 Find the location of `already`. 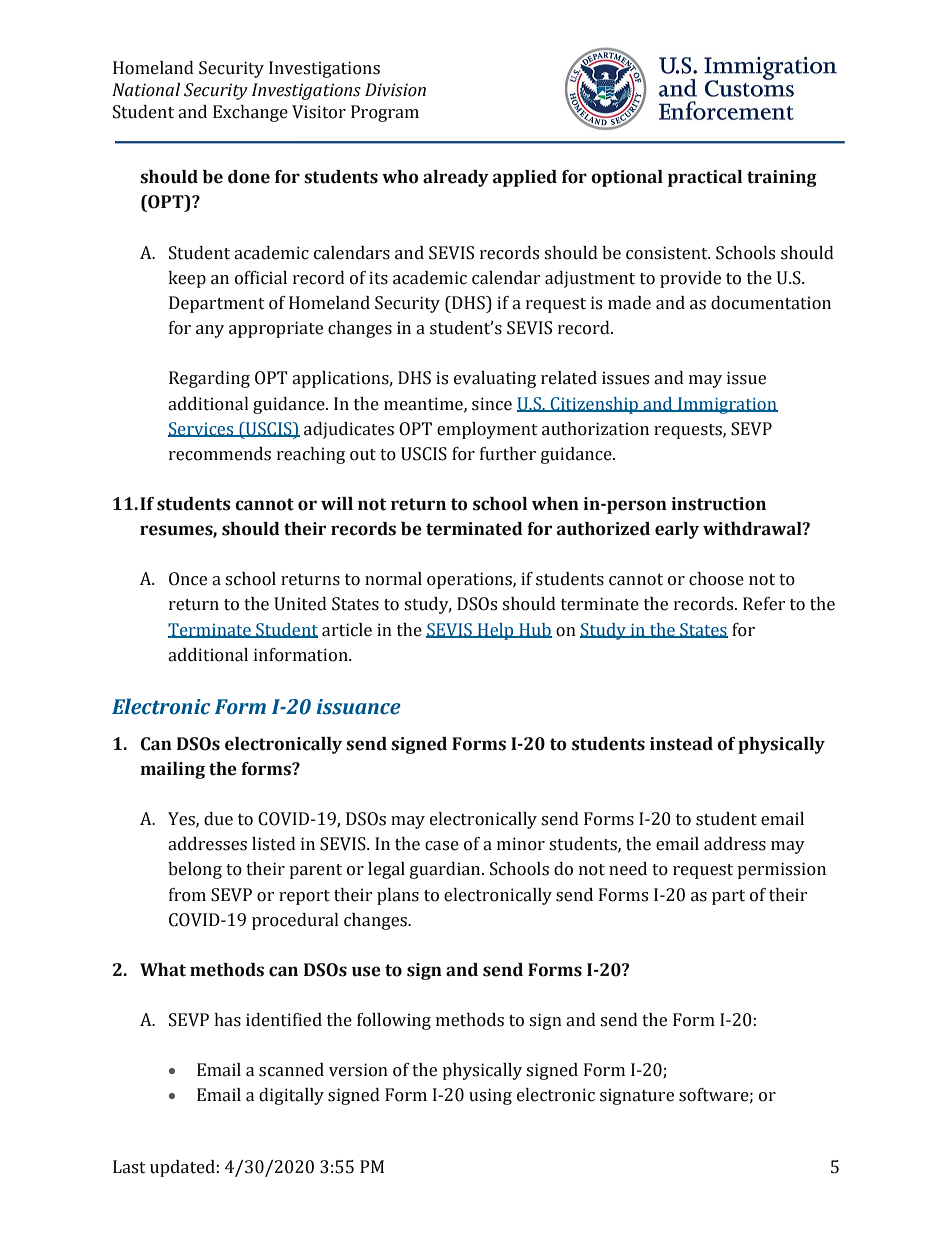

already is located at coordinates (456, 178).
